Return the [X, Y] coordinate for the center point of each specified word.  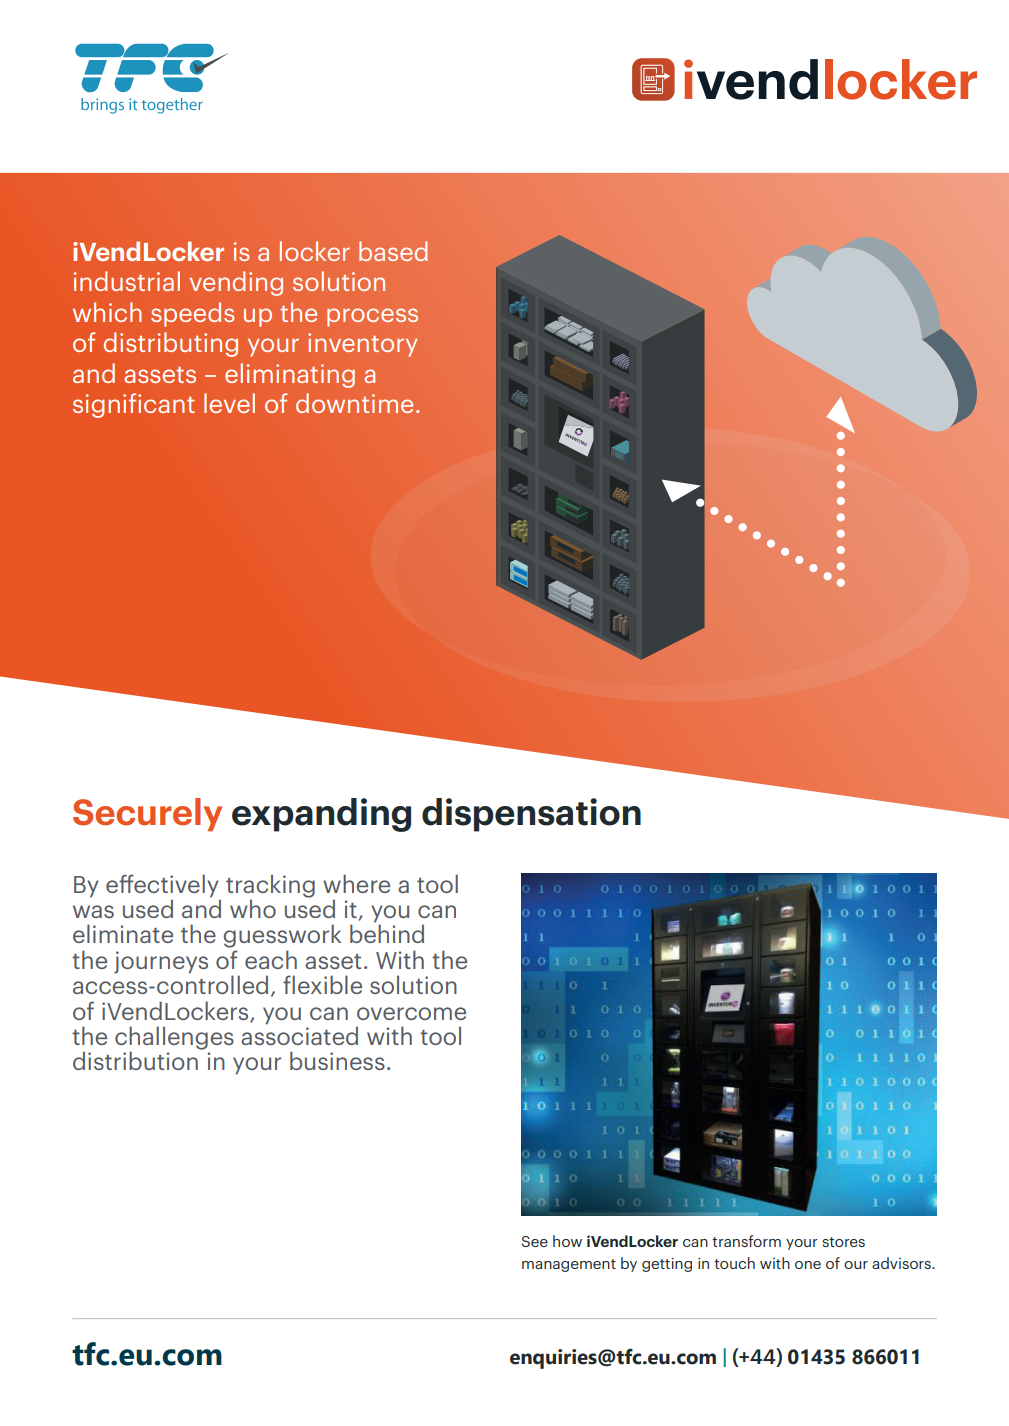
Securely [147, 815]
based [393, 251]
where [356, 883]
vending [236, 283]
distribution [135, 1060]
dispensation [531, 815]
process [372, 317]
